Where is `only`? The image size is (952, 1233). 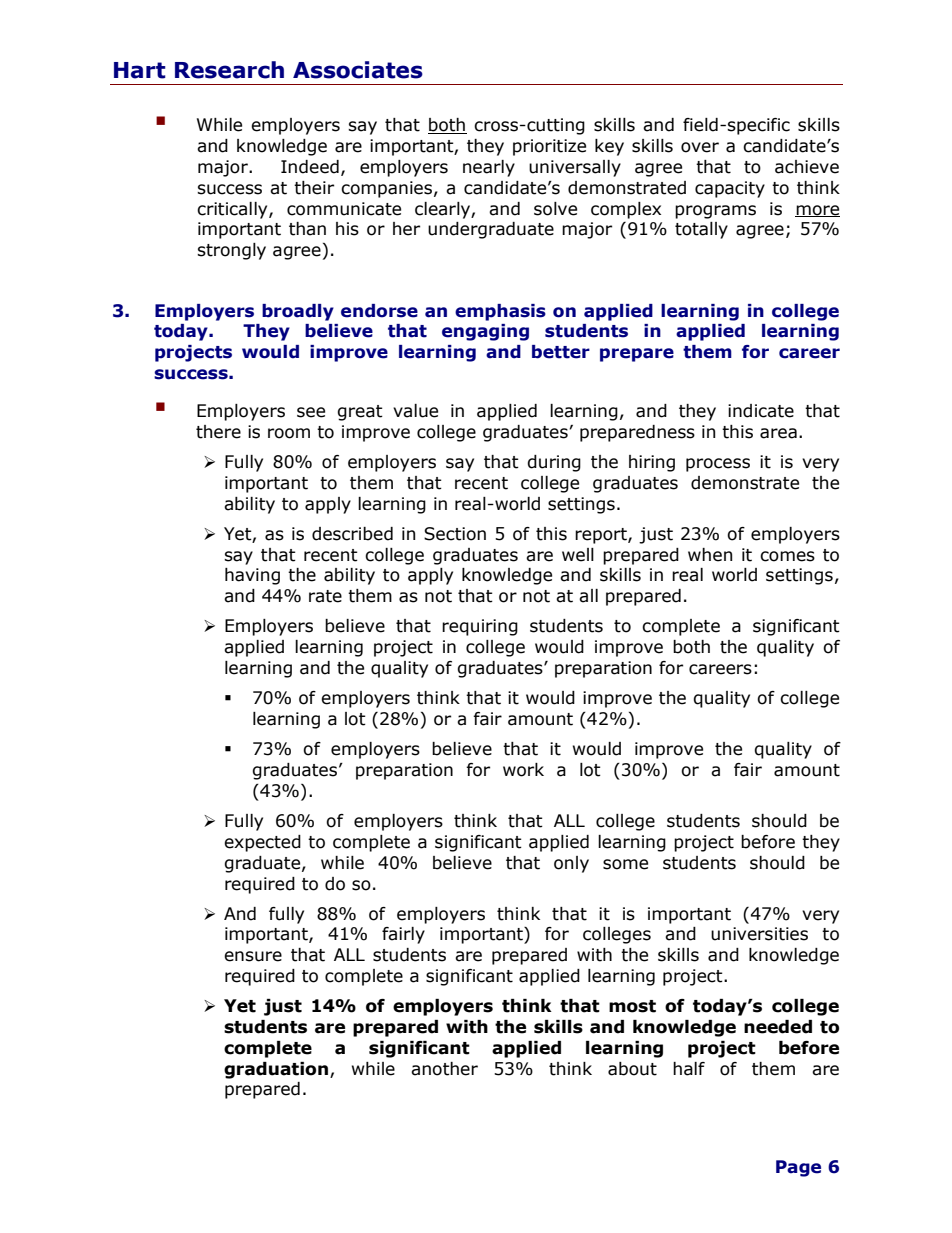
only is located at coordinates (571, 864).
